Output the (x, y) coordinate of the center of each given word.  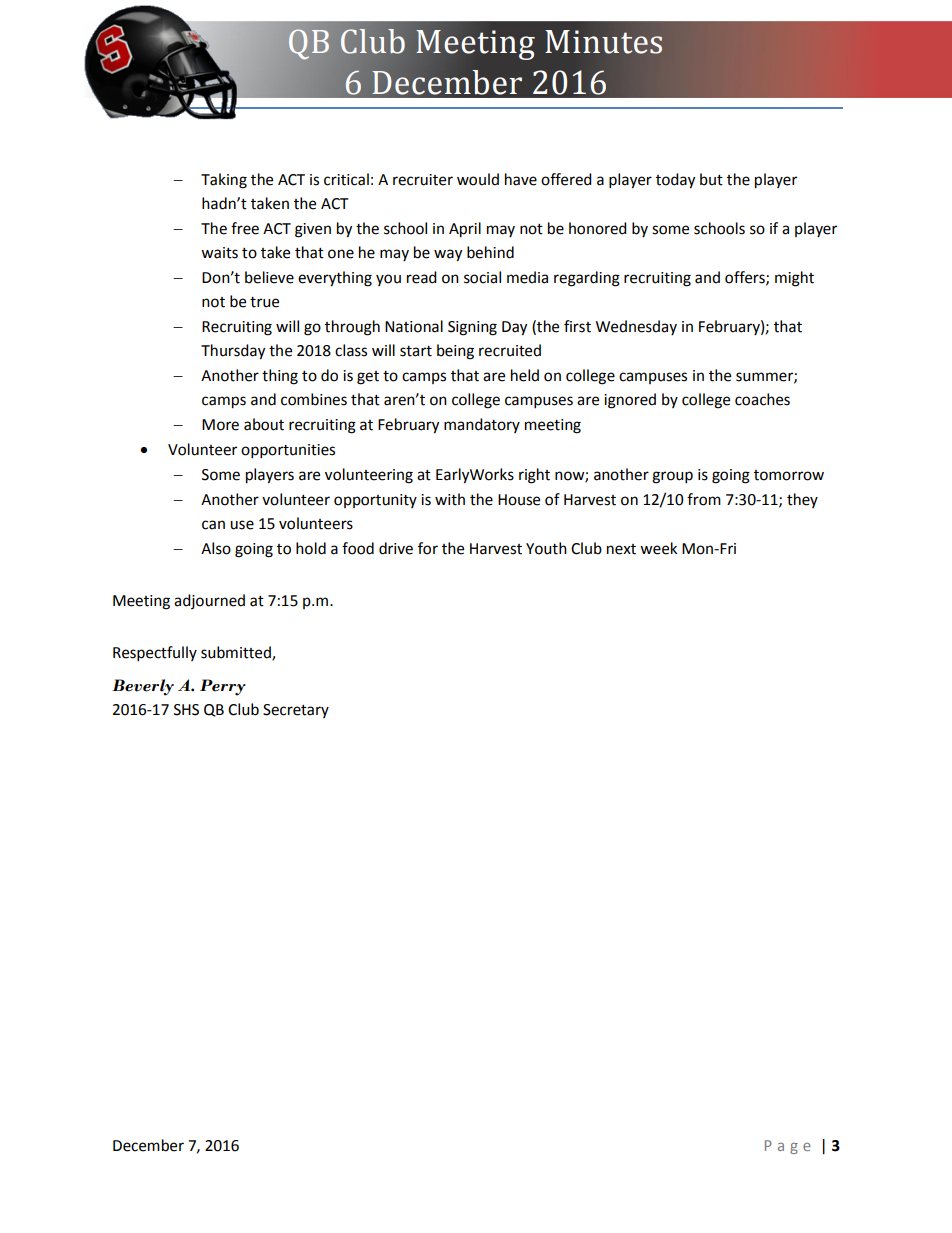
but (711, 179)
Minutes (603, 42)
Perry (223, 687)
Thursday (233, 352)
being (455, 352)
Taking (224, 181)
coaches (762, 399)
